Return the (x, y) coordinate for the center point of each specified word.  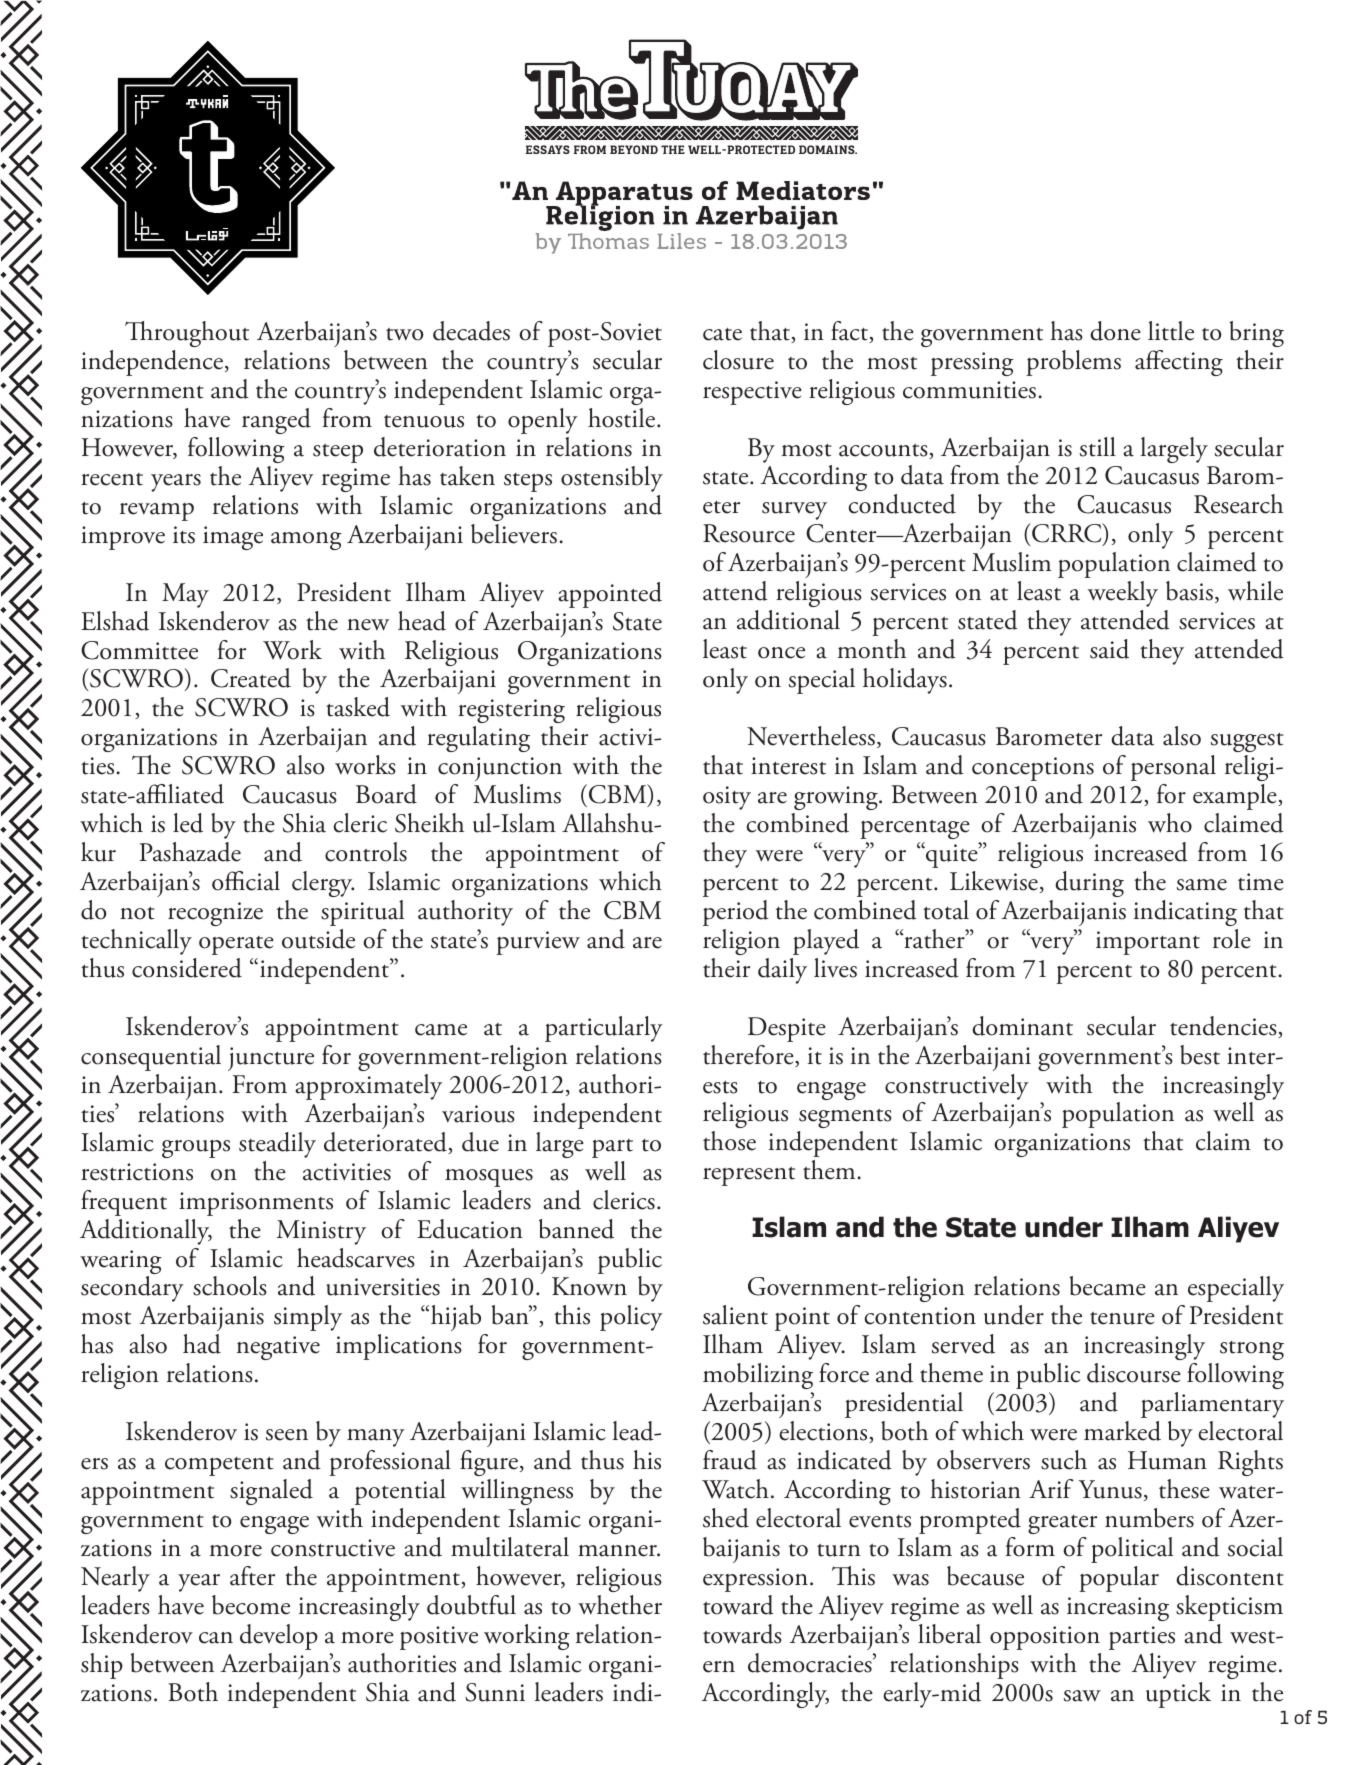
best (1200, 1055)
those (729, 1141)
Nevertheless (811, 736)
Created (251, 678)
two (405, 334)
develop (279, 1637)
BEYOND (634, 149)
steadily (277, 1145)
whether (620, 1605)
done (1115, 331)
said (1109, 649)
